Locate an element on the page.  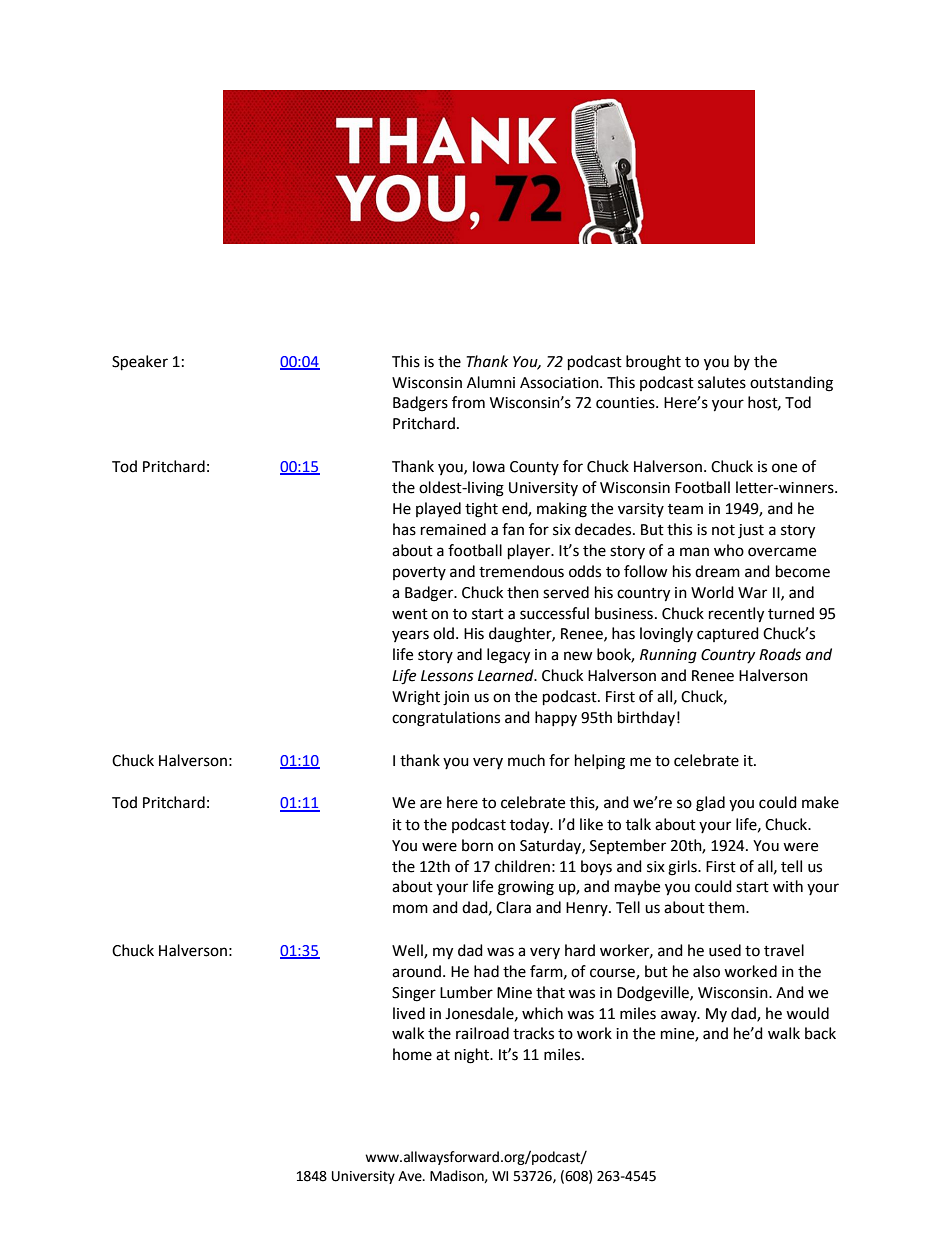
recently is located at coordinates (736, 615).
